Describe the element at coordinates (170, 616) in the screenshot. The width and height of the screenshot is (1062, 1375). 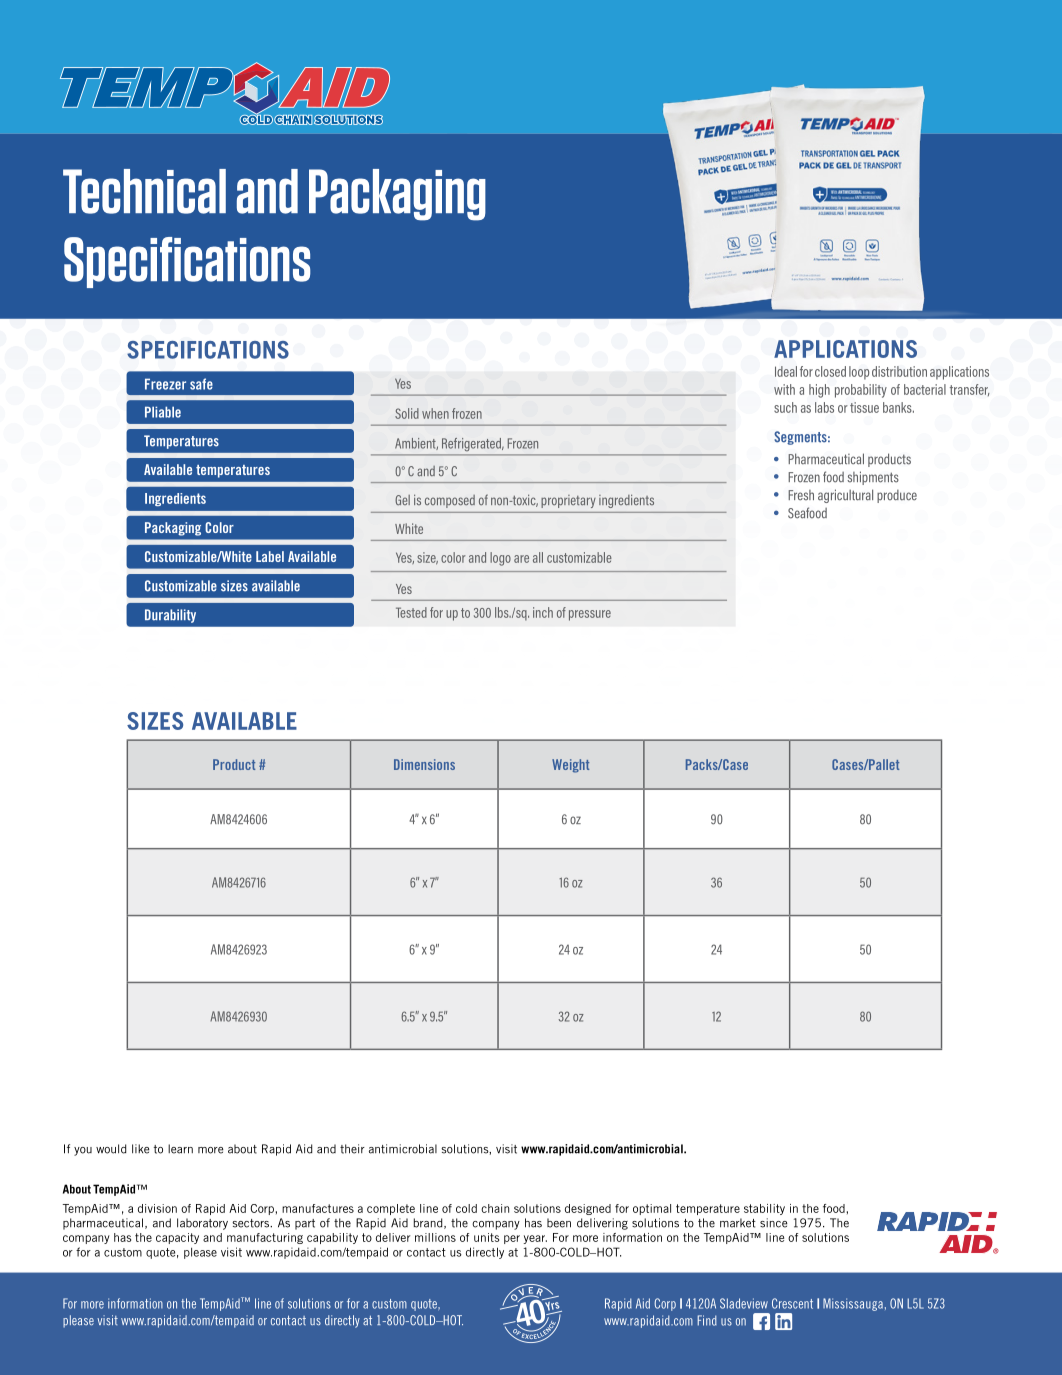
I see `Durability` at that location.
